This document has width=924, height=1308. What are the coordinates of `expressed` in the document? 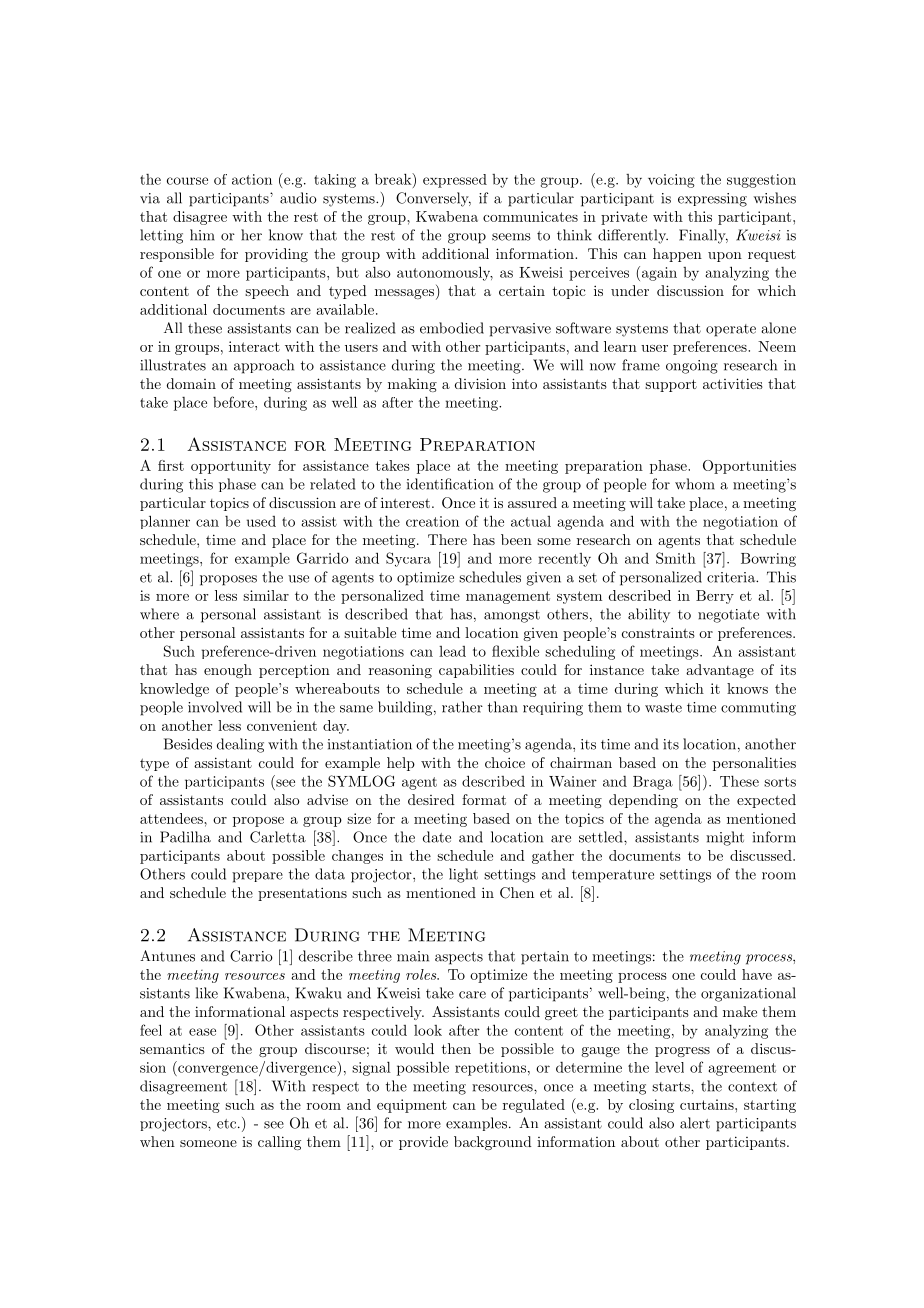 It's located at (455, 181).
